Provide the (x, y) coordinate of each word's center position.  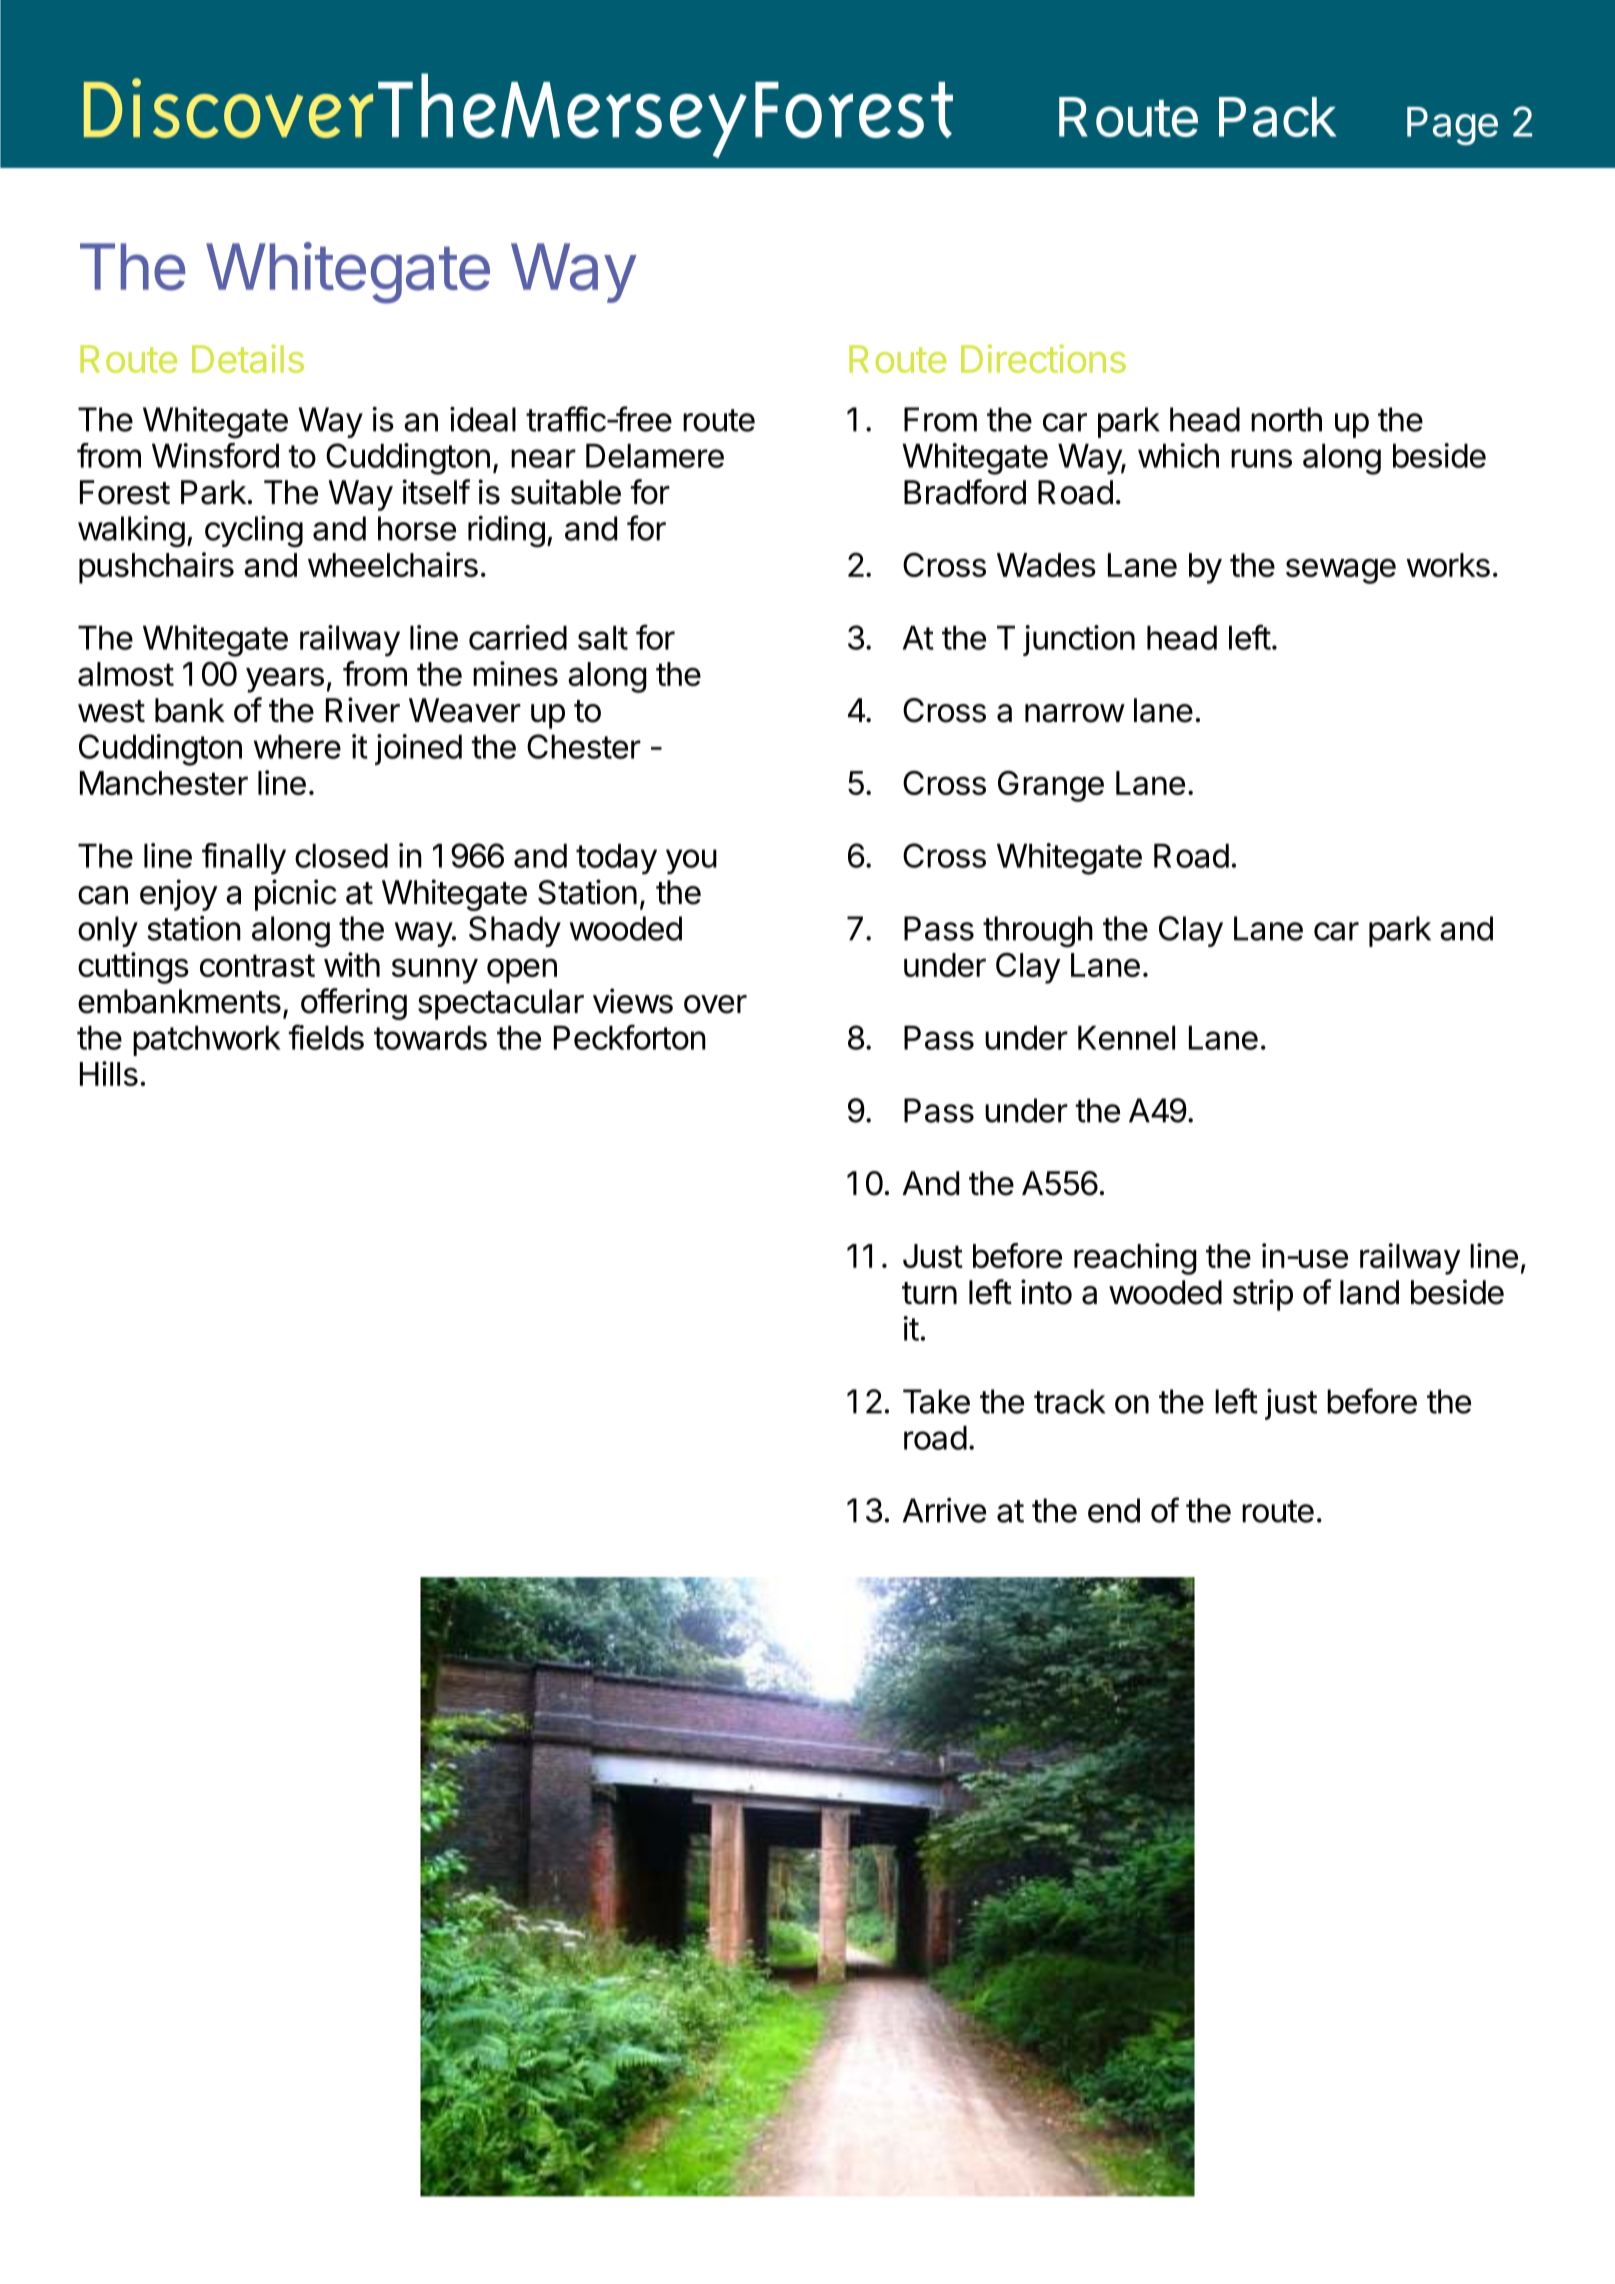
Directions (1043, 358)
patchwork (207, 1041)
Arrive (944, 1510)
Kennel (1126, 1038)
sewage (1341, 571)
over (715, 1004)
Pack (1278, 117)
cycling (254, 532)
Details (248, 358)
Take (936, 1401)
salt (603, 638)
